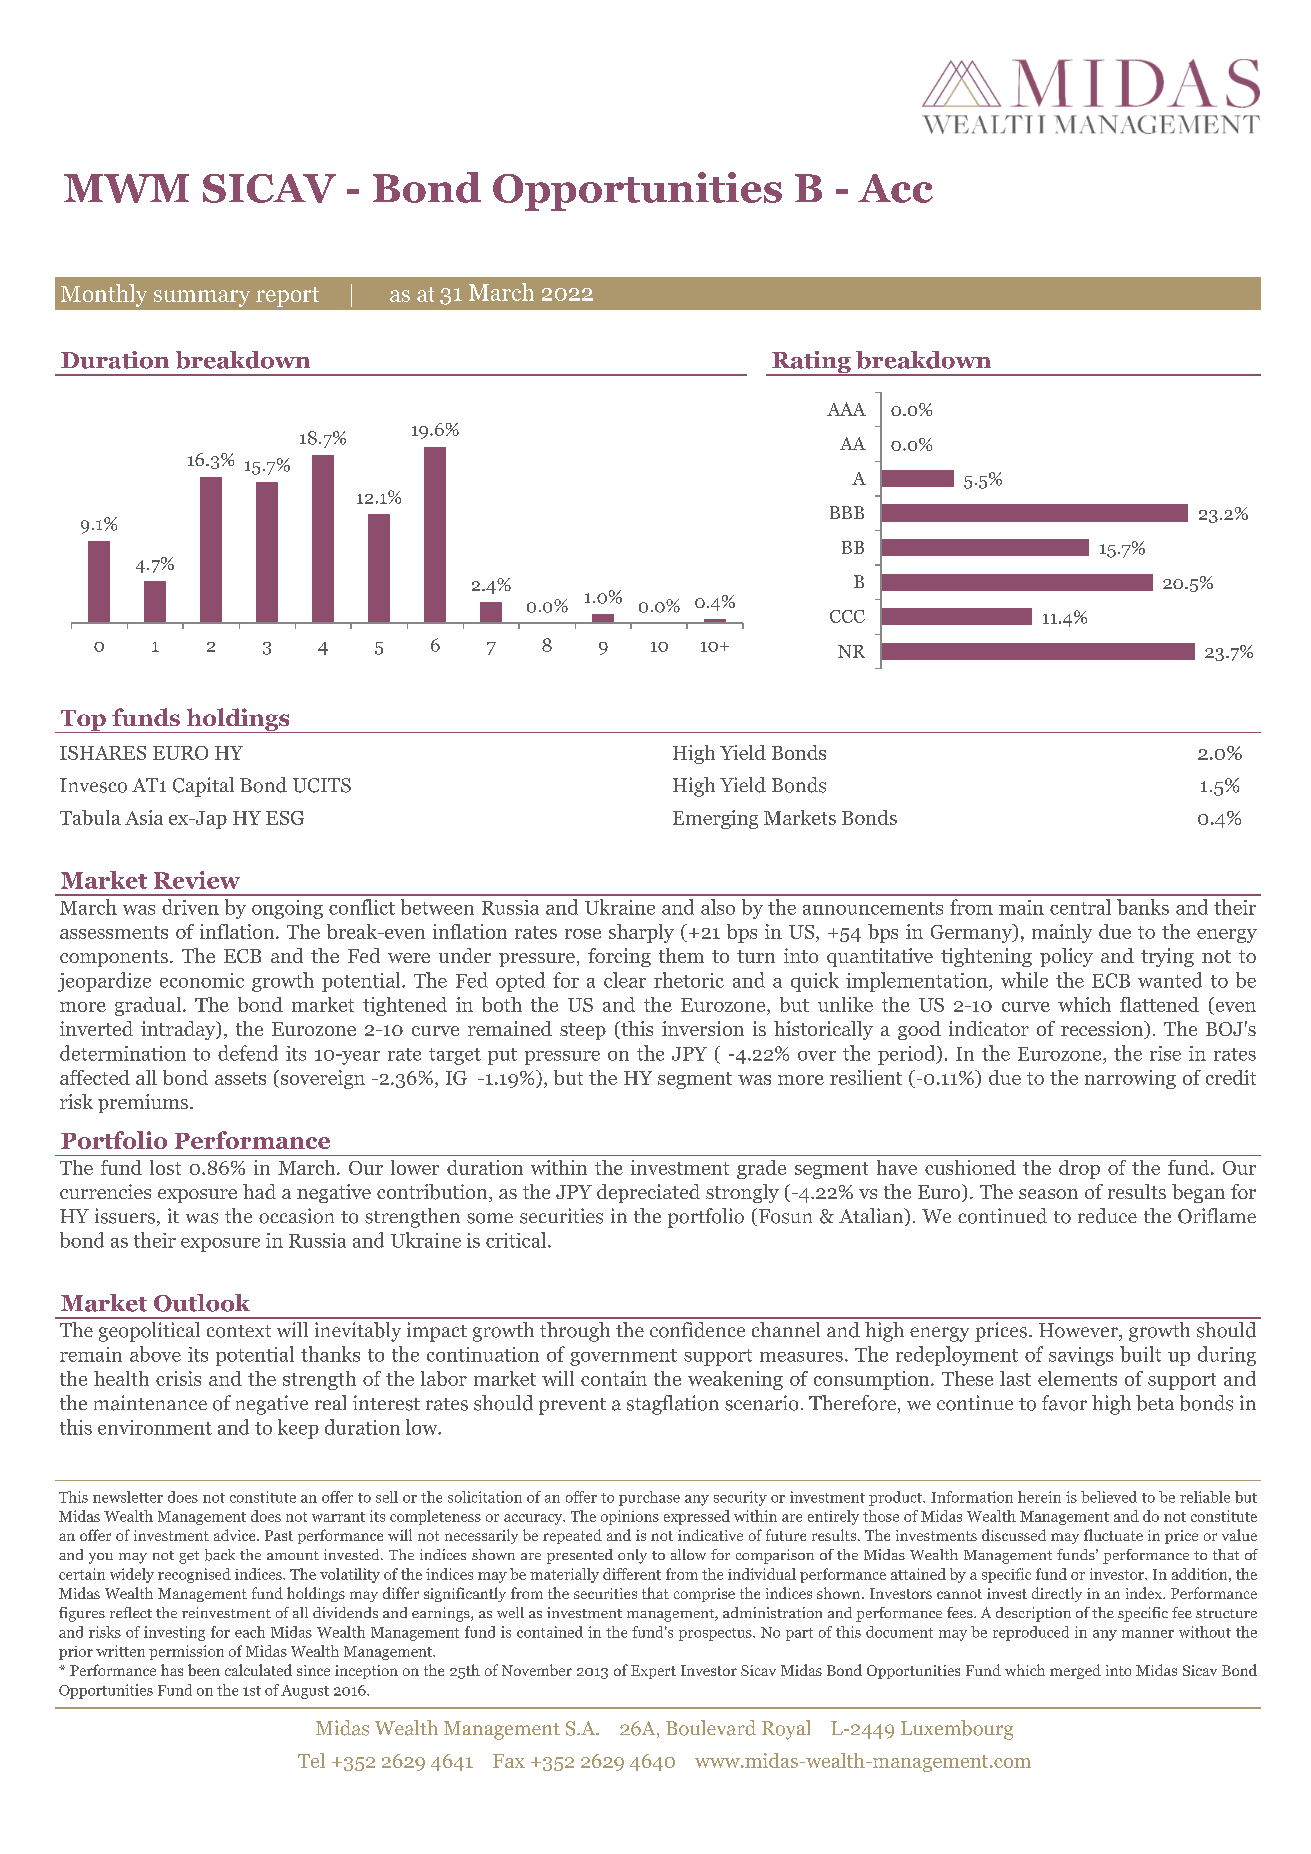 The height and width of the document is (1854, 1311). What do you see at coordinates (689, 980) in the document?
I see `rhetoric` at bounding box center [689, 980].
